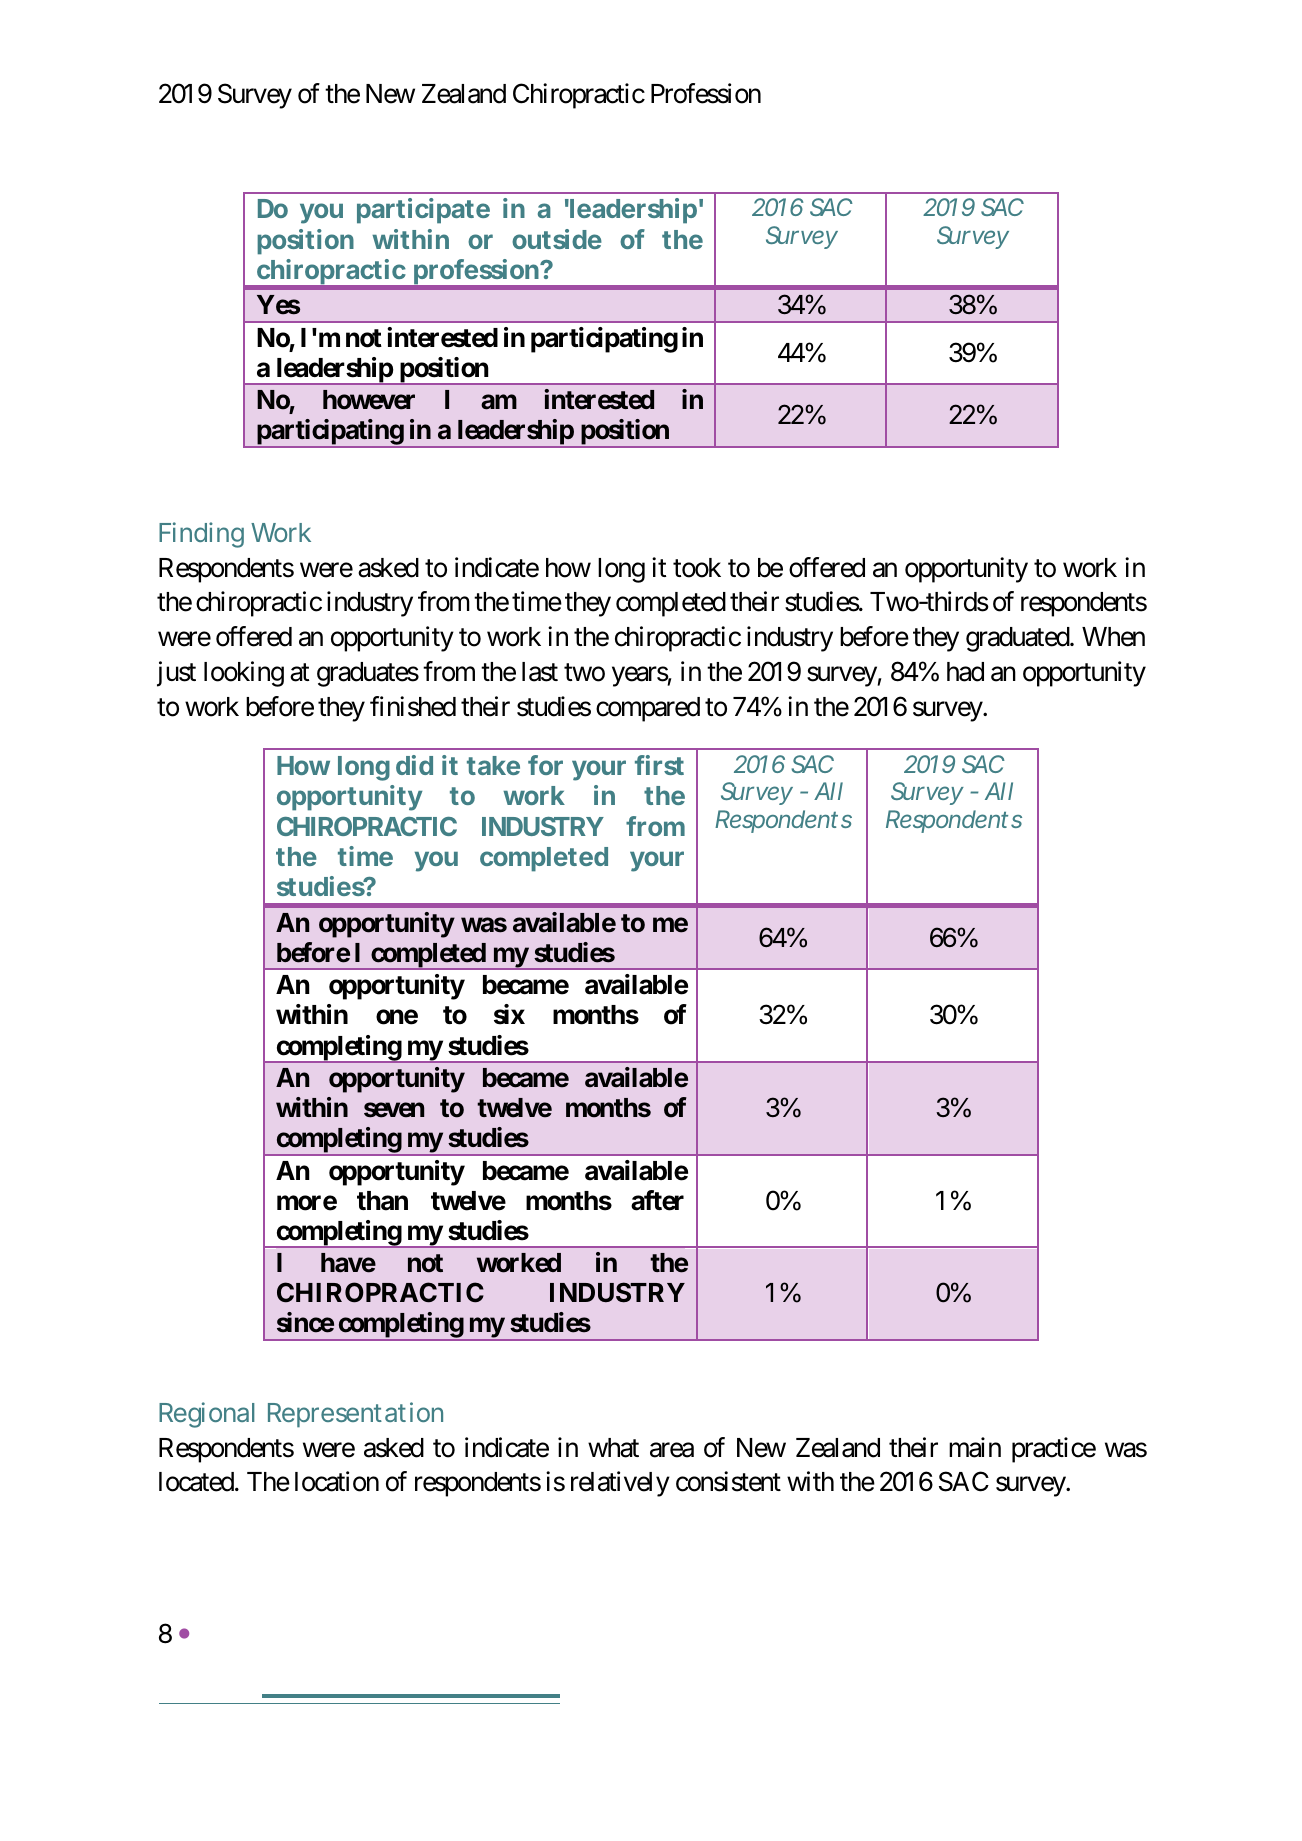 This screenshot has width=1302, height=1841. What do you see at coordinates (540, 672) in the screenshot?
I see `last` at bounding box center [540, 672].
